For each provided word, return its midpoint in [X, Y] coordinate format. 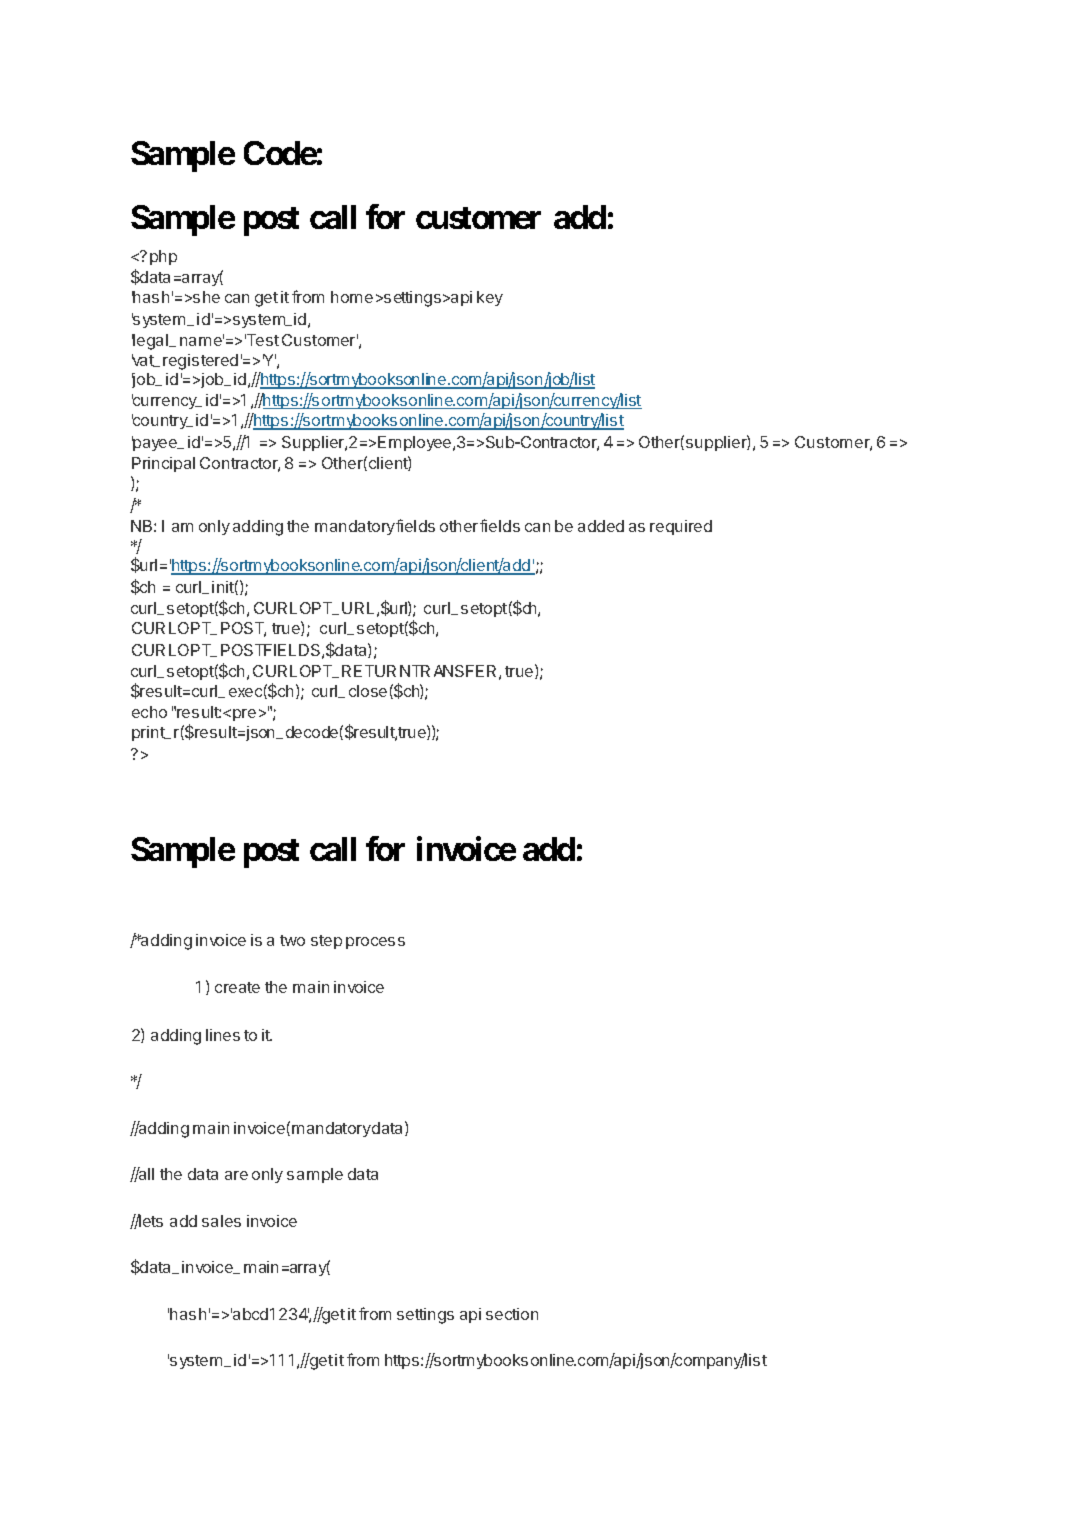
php [163, 257]
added [601, 526]
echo [149, 712]
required [681, 527]
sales [221, 1221]
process [375, 943]
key [490, 298]
